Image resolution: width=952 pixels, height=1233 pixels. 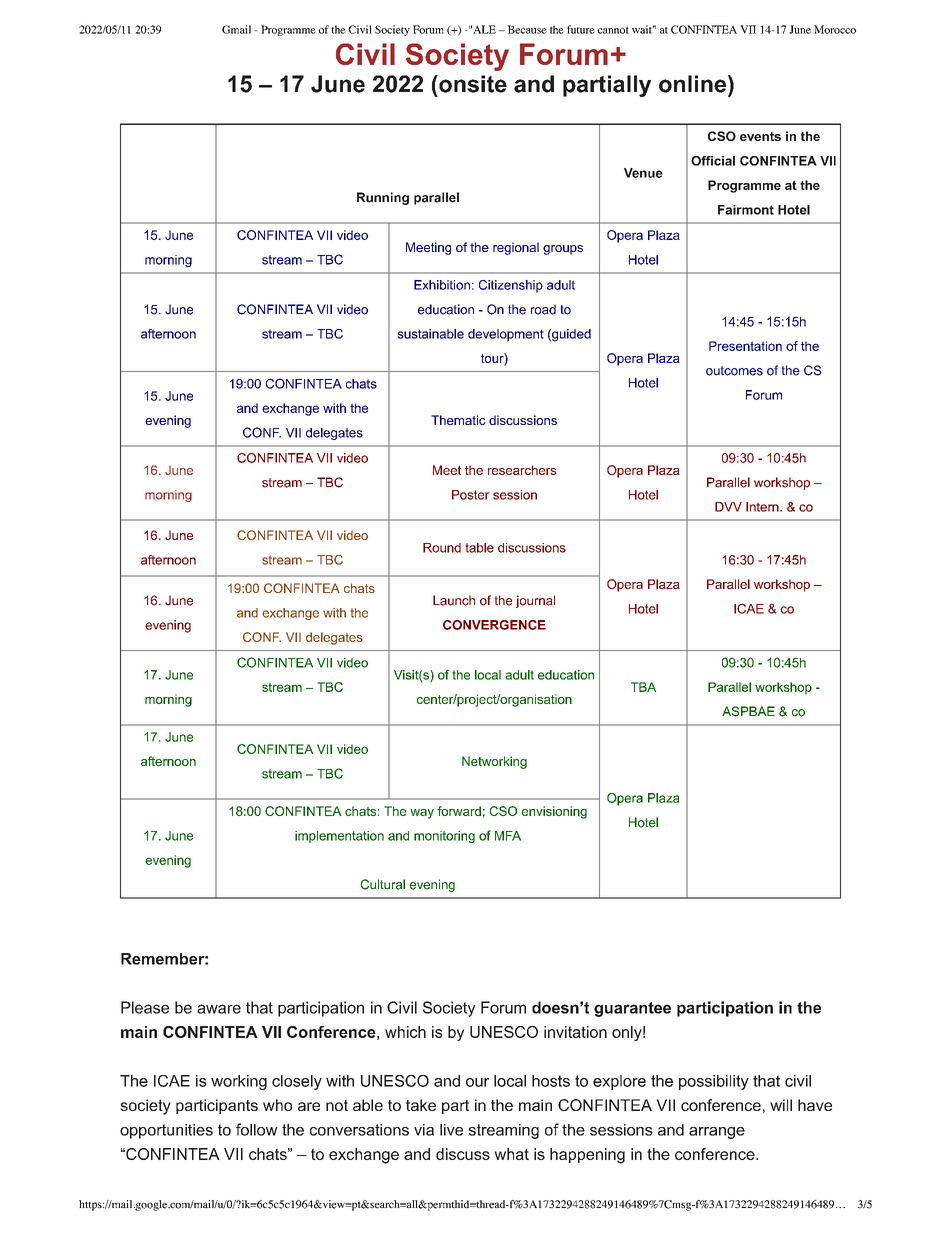 What do you see at coordinates (458, 420) in the document?
I see `Thematic` at bounding box center [458, 420].
